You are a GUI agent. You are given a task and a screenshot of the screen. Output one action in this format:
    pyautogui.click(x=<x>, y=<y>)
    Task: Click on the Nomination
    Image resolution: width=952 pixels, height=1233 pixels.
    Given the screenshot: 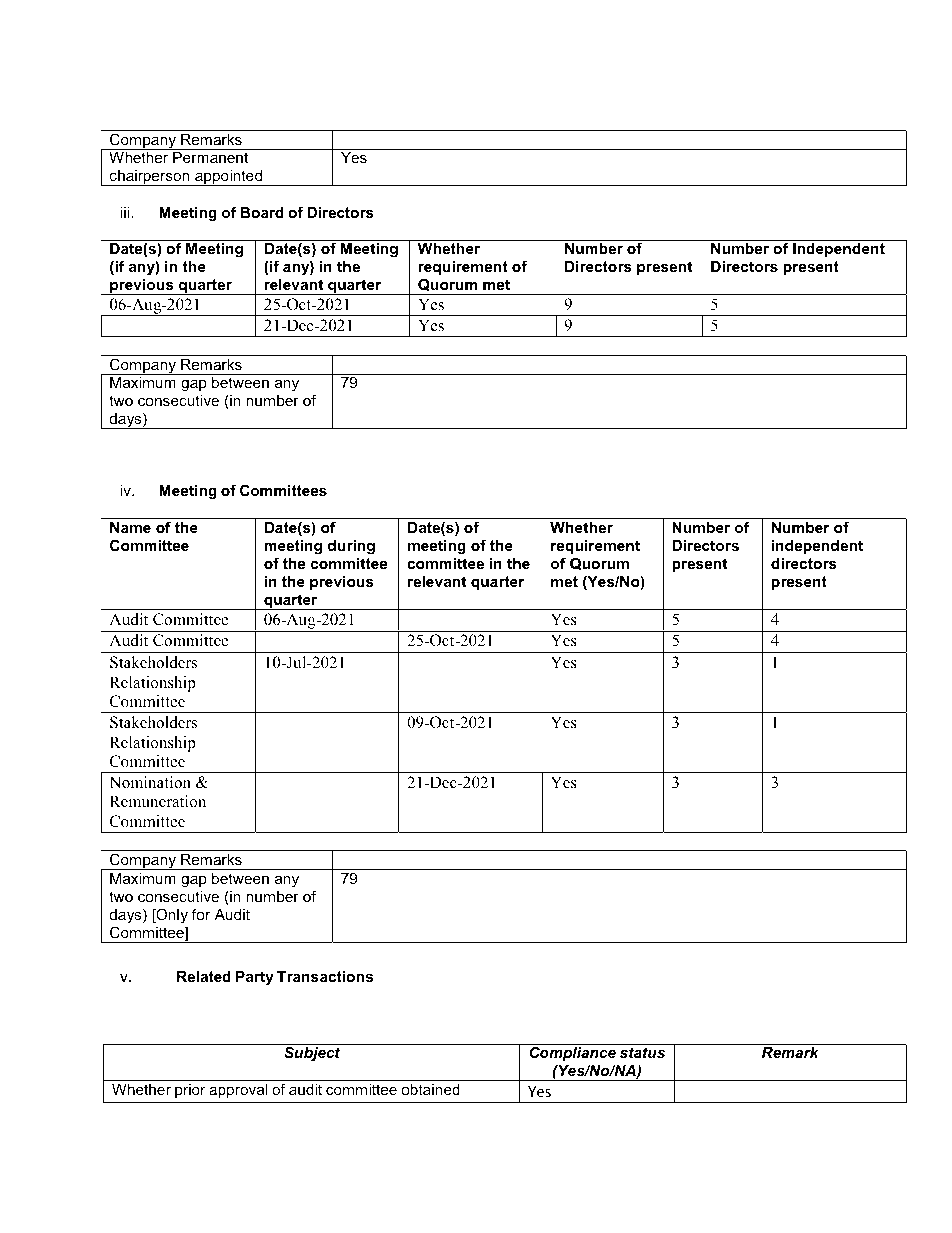 What is the action you would take?
    pyautogui.click(x=150, y=782)
